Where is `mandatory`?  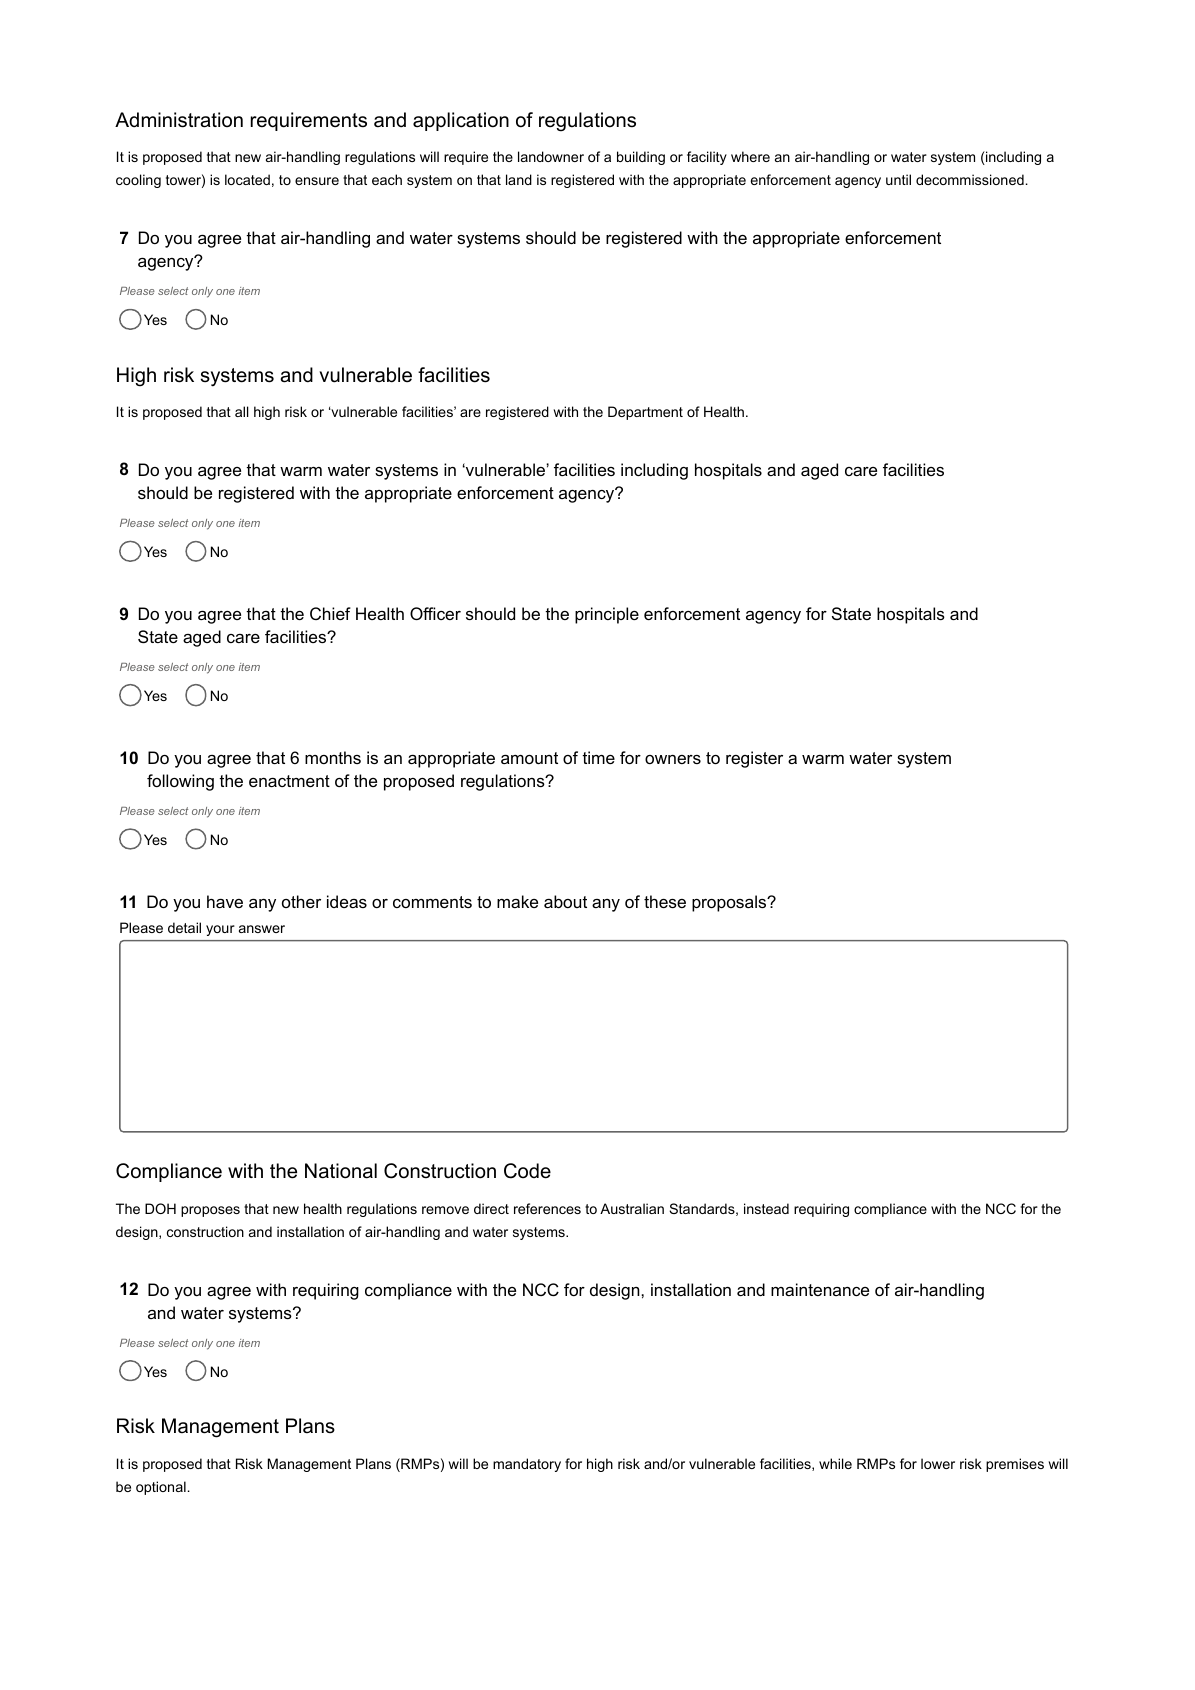 mandatory is located at coordinates (527, 1465).
